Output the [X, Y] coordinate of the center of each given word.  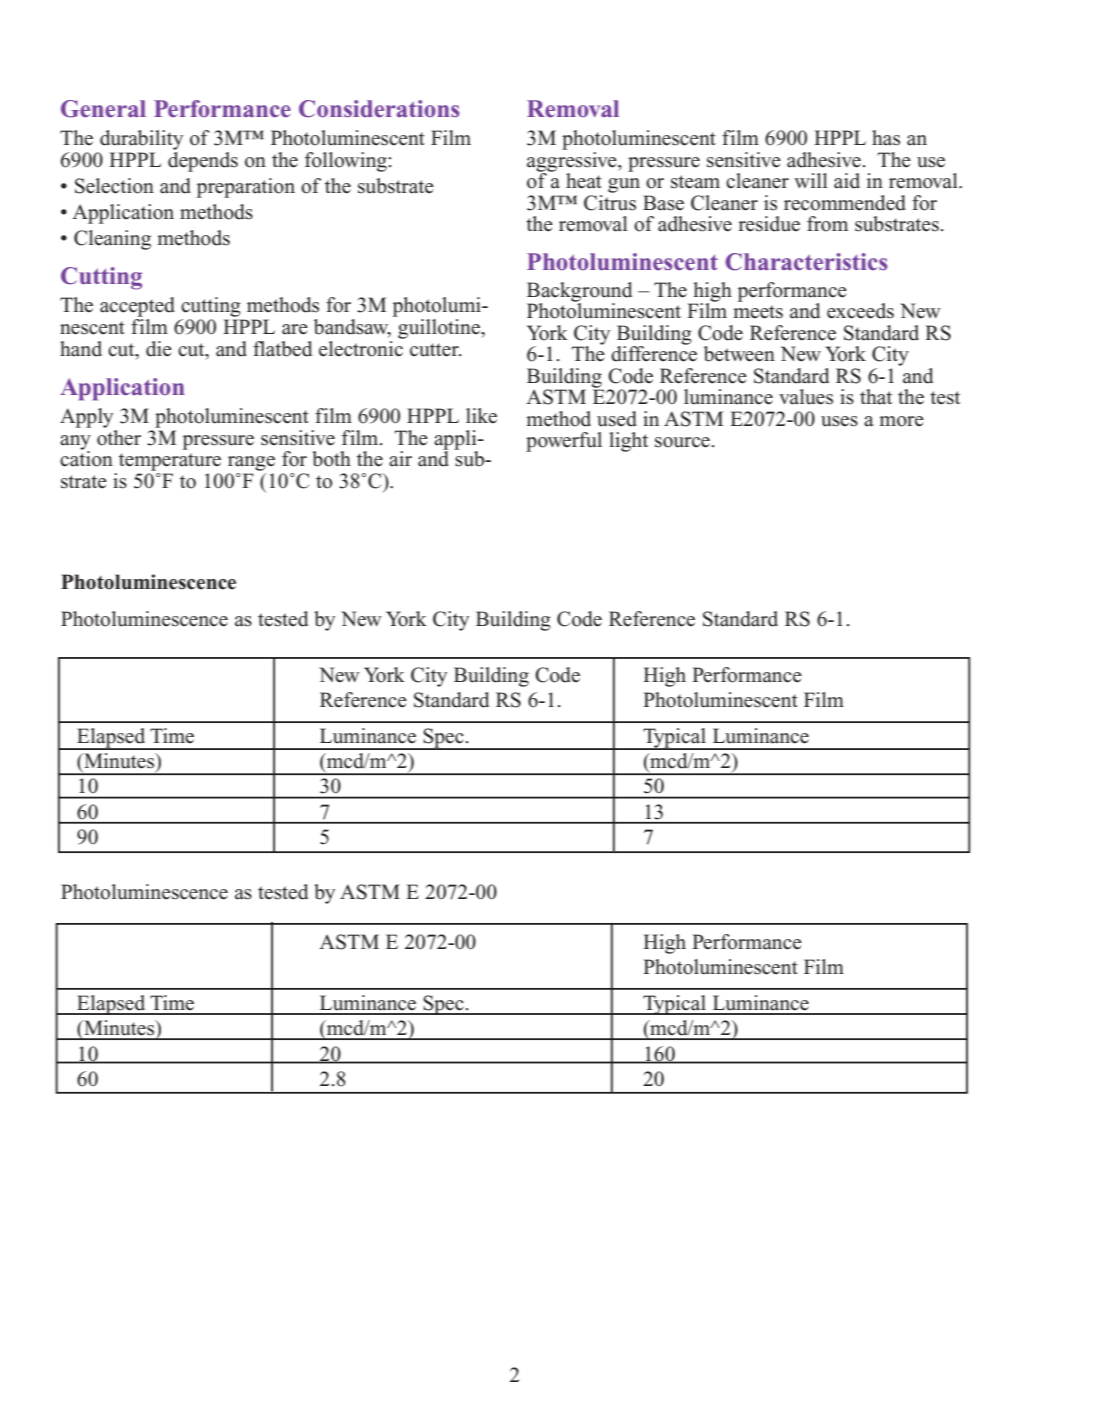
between [739, 354]
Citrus [610, 201]
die [159, 349]
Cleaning [112, 240]
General [103, 109]
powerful [564, 442]
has [886, 138]
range [251, 463]
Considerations [379, 109]
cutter [435, 350]
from [827, 224]
